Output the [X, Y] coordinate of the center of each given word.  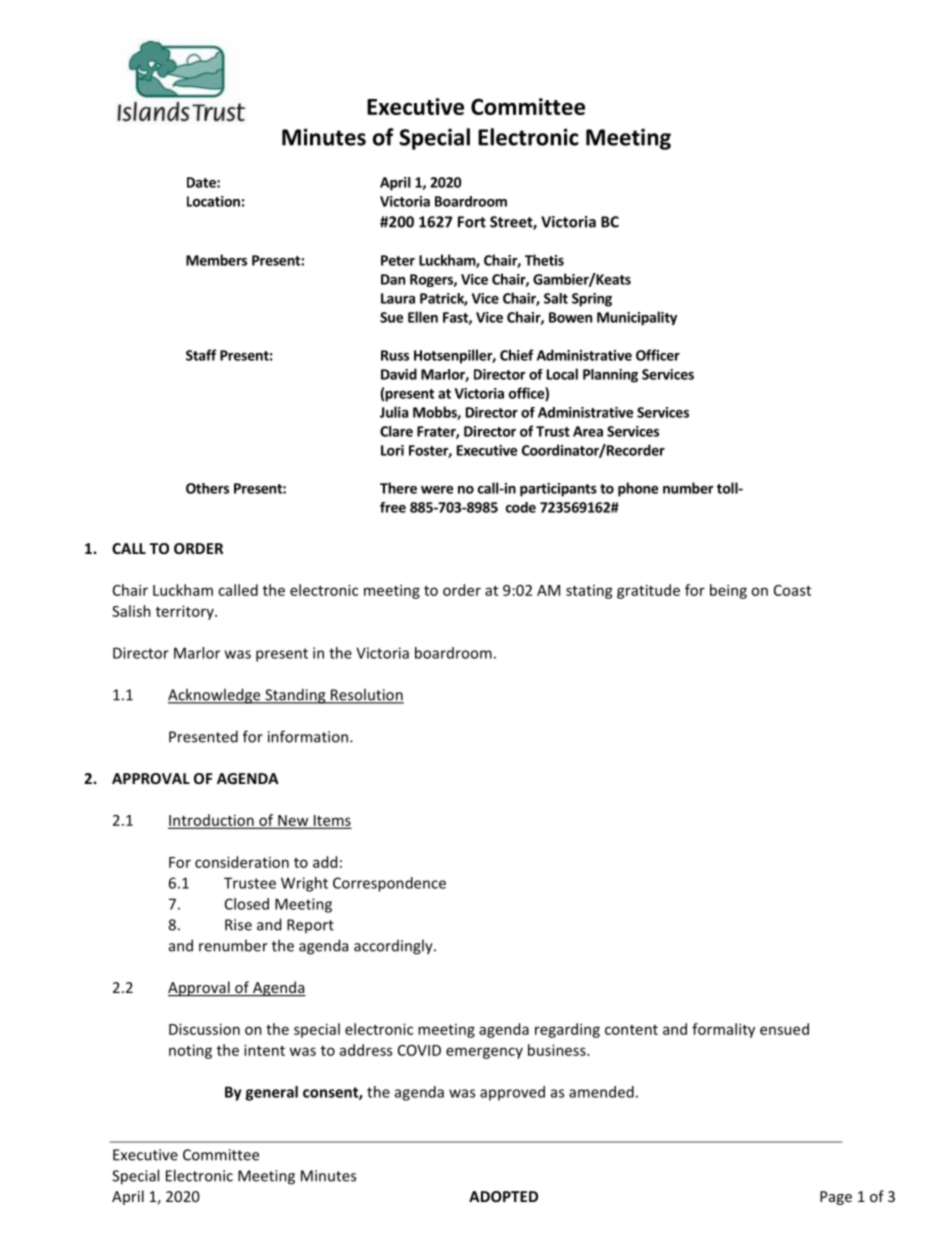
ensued [784, 1029]
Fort [472, 222]
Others [207, 488]
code [521, 507]
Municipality [637, 318]
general [271, 1093]
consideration [242, 862]
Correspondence [389, 884]
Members [216, 260]
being [728, 591]
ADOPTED [503, 1196]
